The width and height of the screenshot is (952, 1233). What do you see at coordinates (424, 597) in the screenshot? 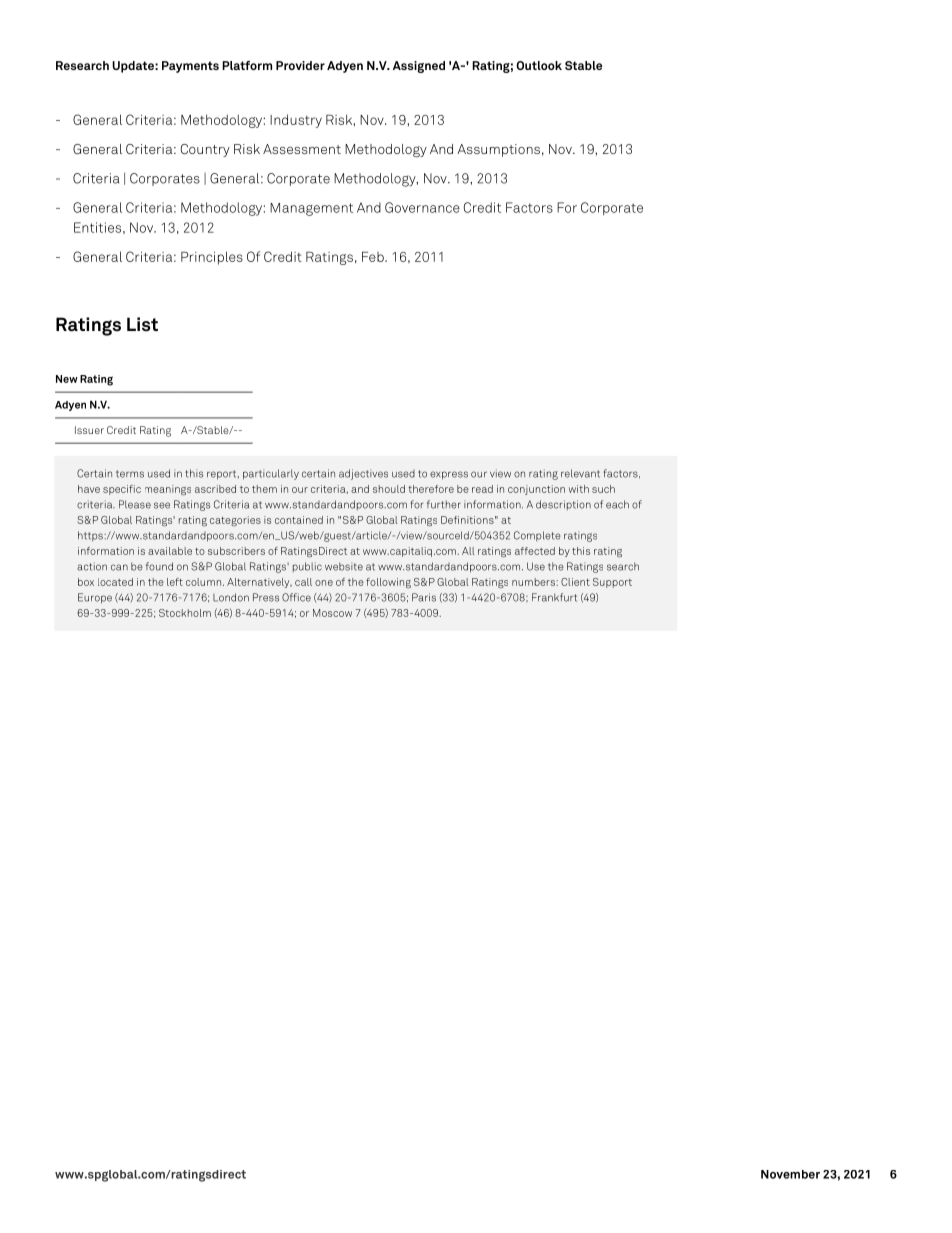
I see `Paris` at bounding box center [424, 597].
